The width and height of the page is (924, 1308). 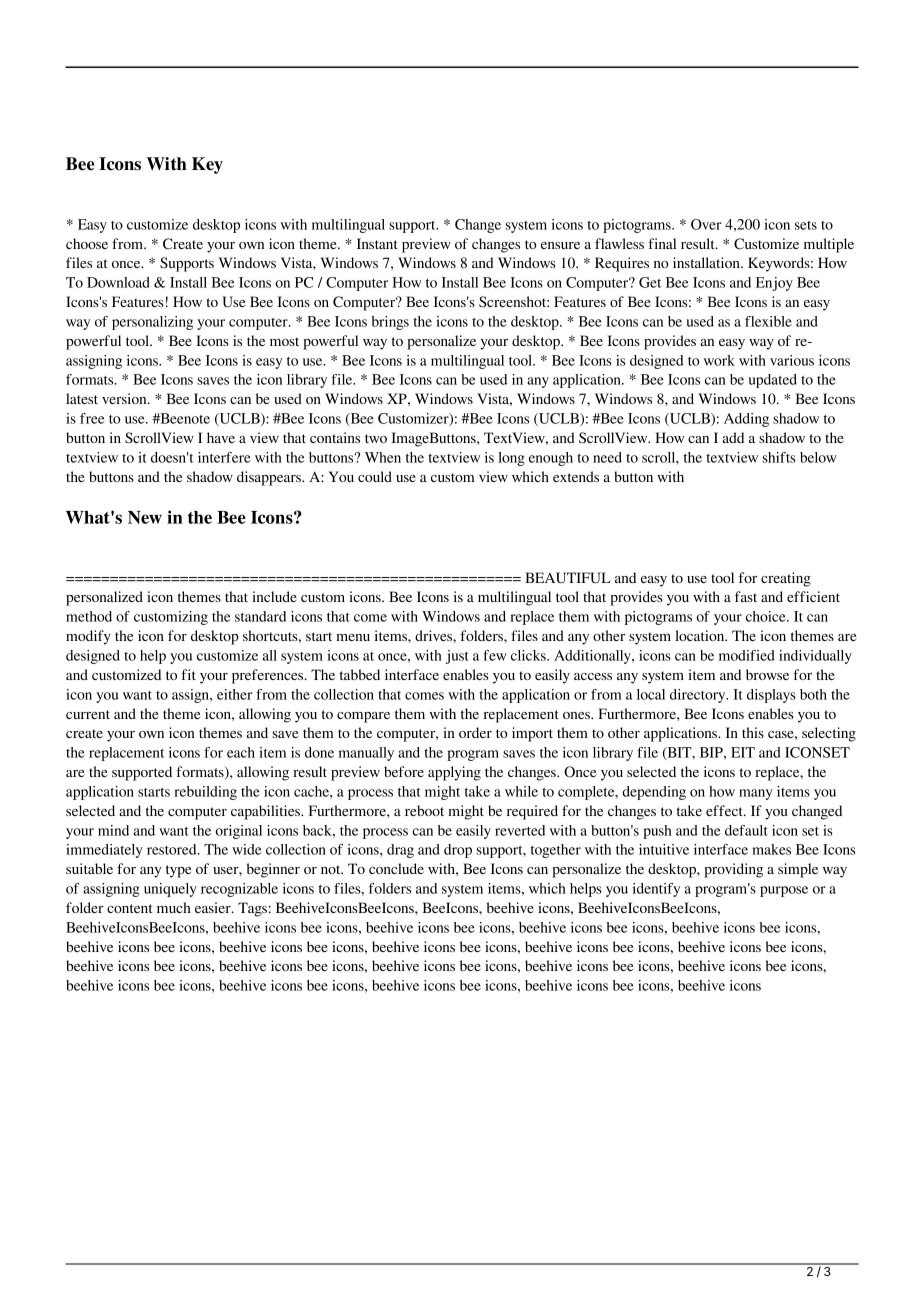 I want to click on BEAUTIFUL, so click(x=568, y=578).
